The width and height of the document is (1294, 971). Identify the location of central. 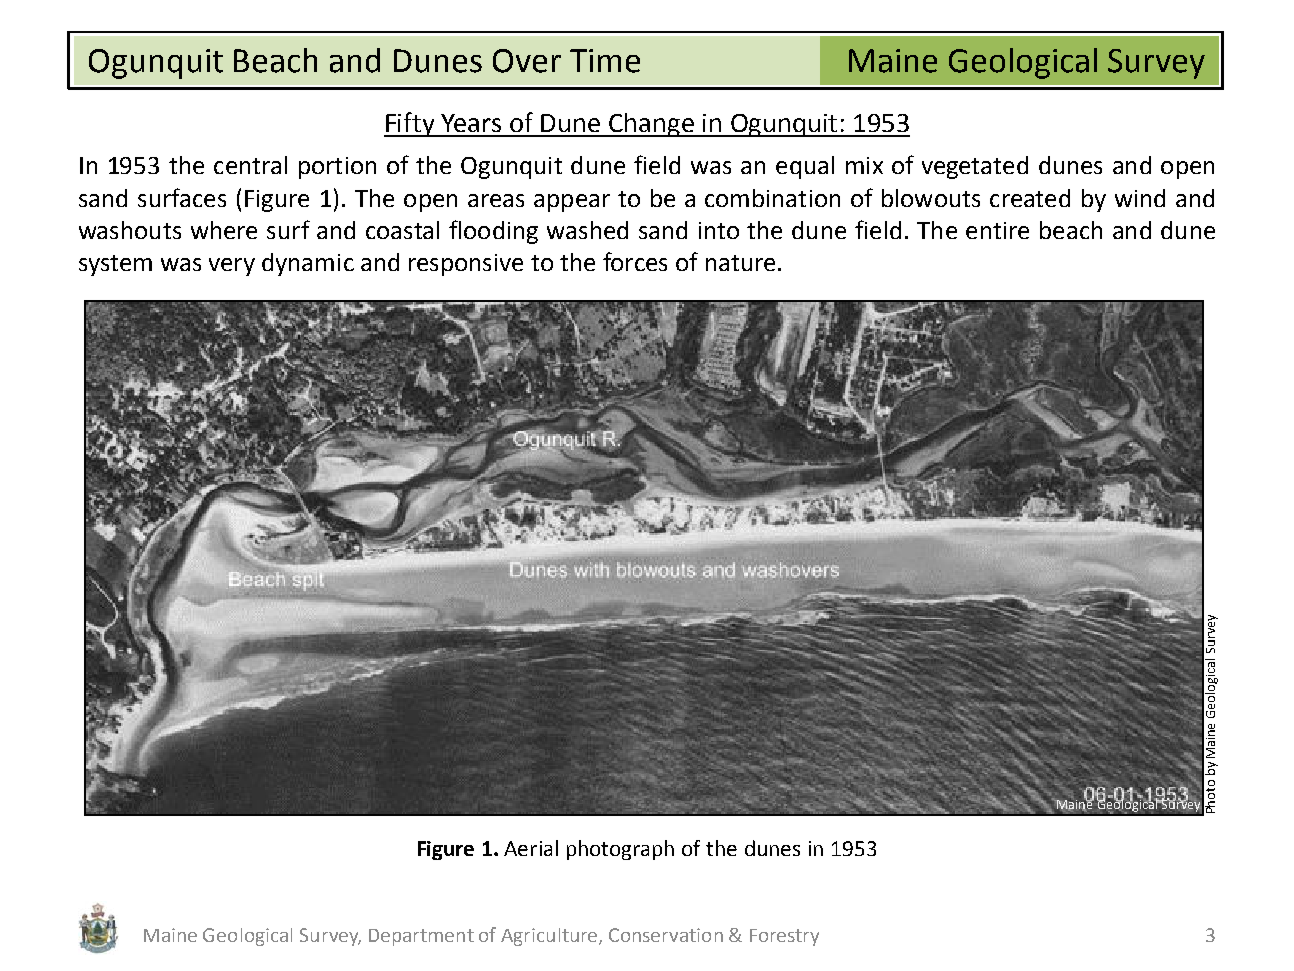
(250, 165).
